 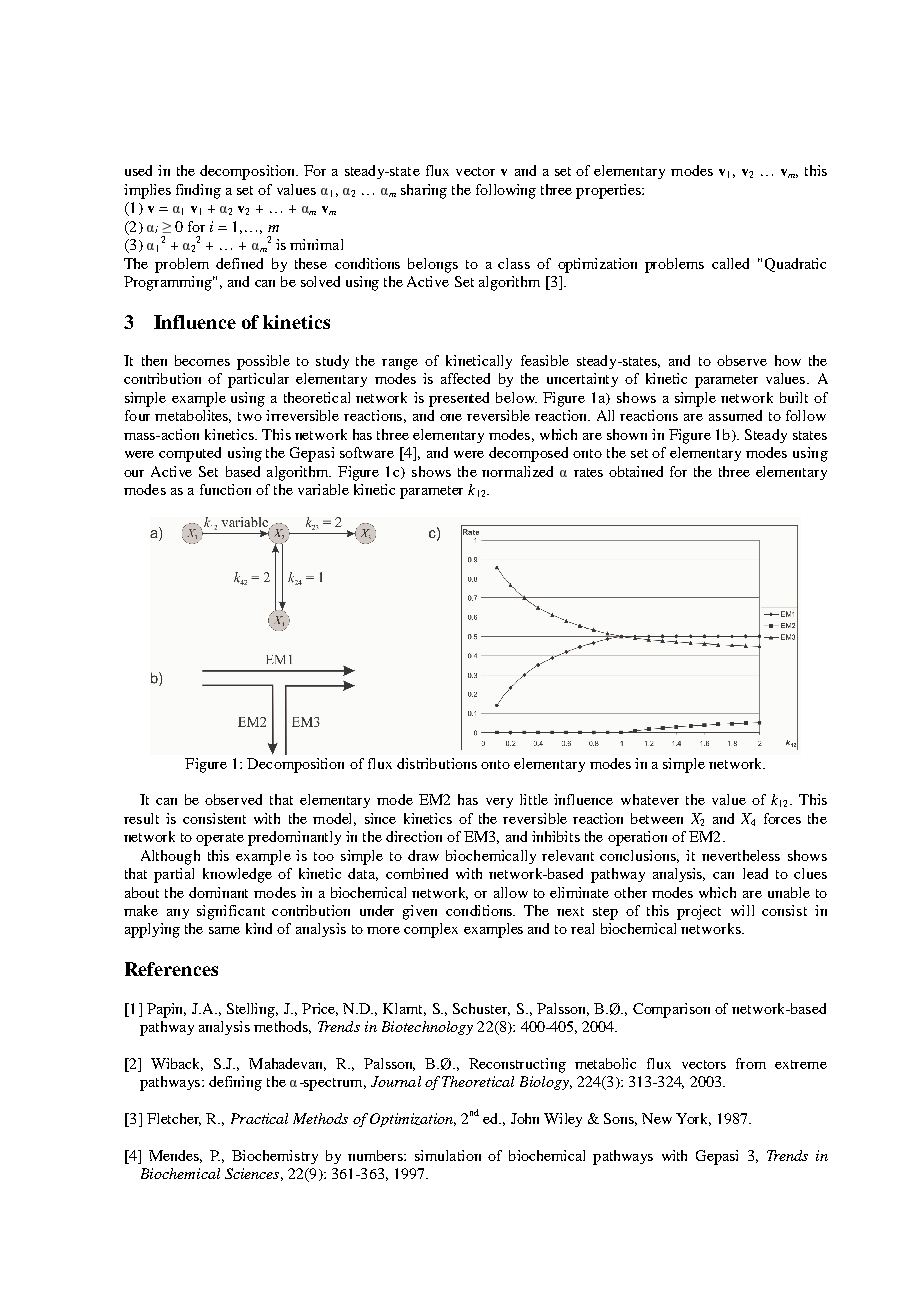 I want to click on simulation, so click(x=448, y=1155).
